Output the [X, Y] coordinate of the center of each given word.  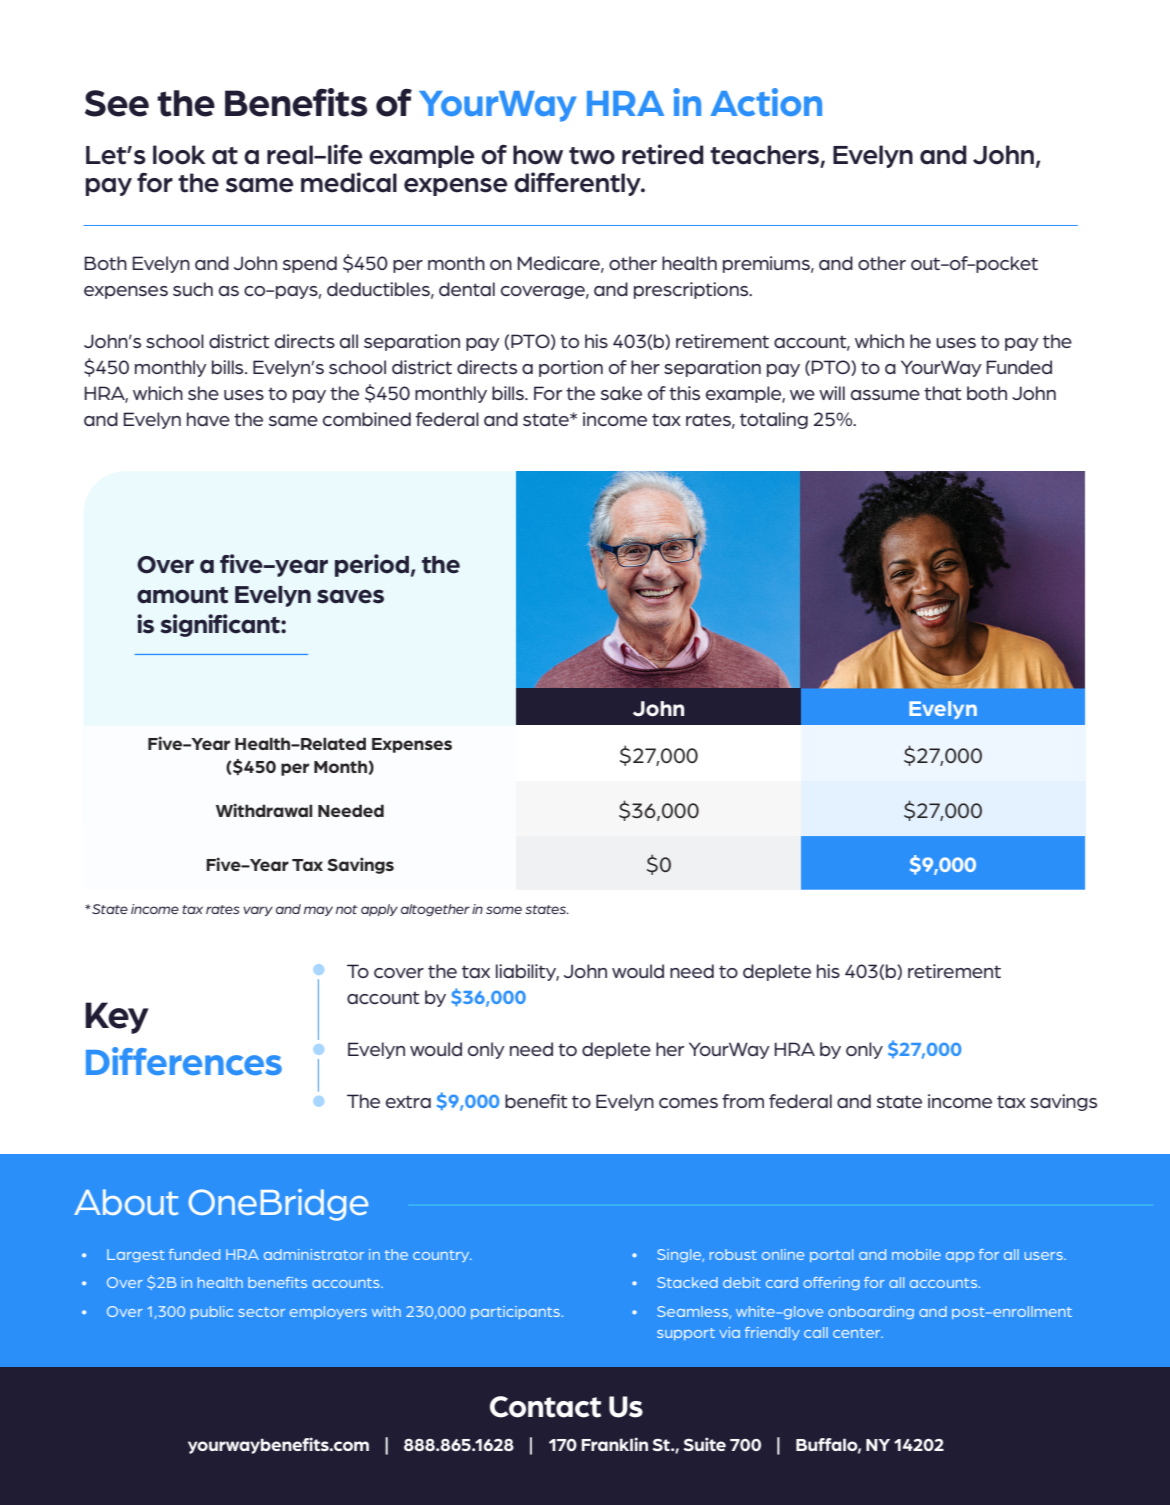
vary [258, 911]
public [212, 1312]
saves [350, 596]
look [179, 155]
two [592, 156]
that [942, 393]
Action [766, 102]
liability [527, 972]
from [743, 1101]
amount [182, 595]
